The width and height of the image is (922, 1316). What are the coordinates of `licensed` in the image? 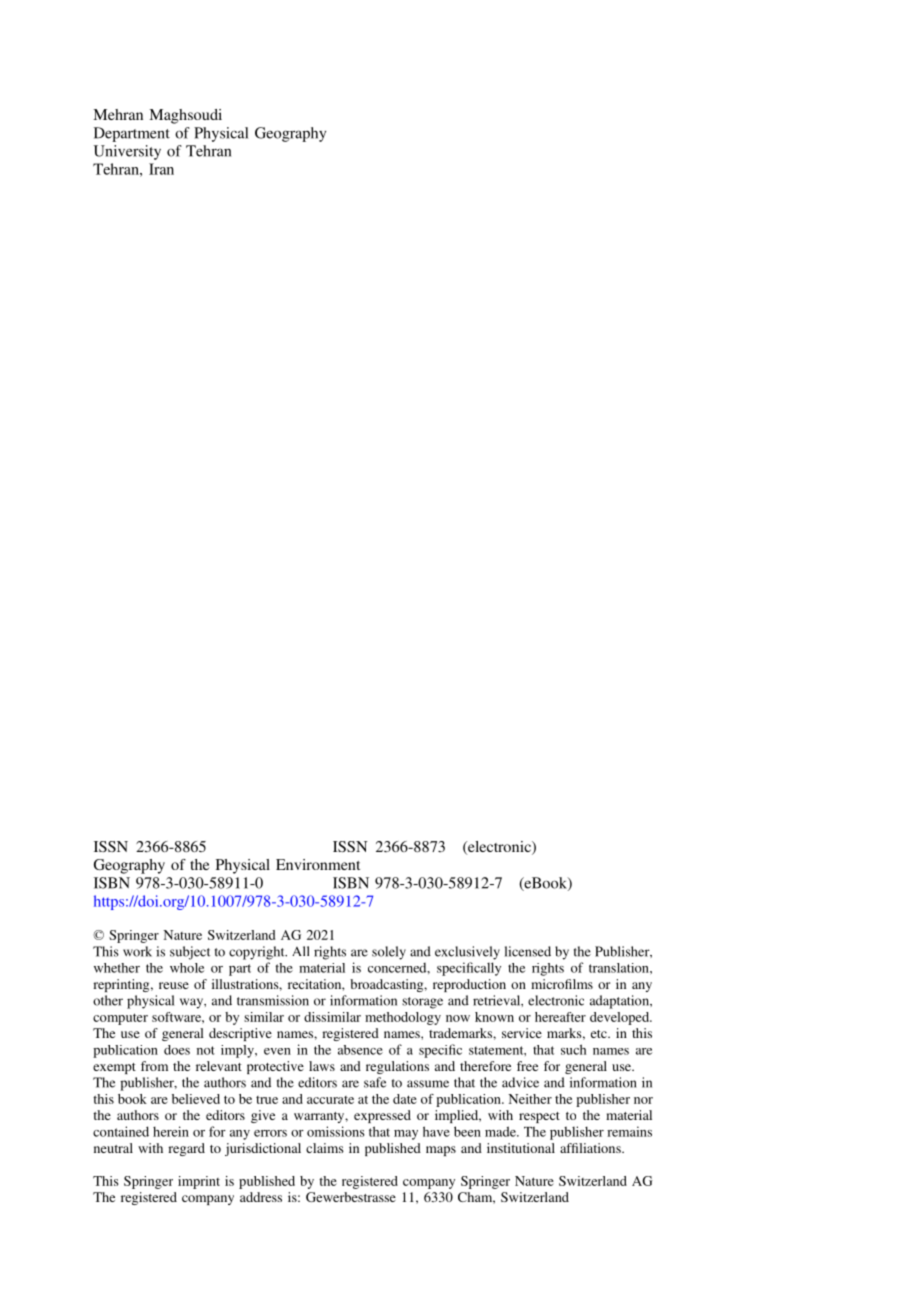 It's located at (528, 951).
